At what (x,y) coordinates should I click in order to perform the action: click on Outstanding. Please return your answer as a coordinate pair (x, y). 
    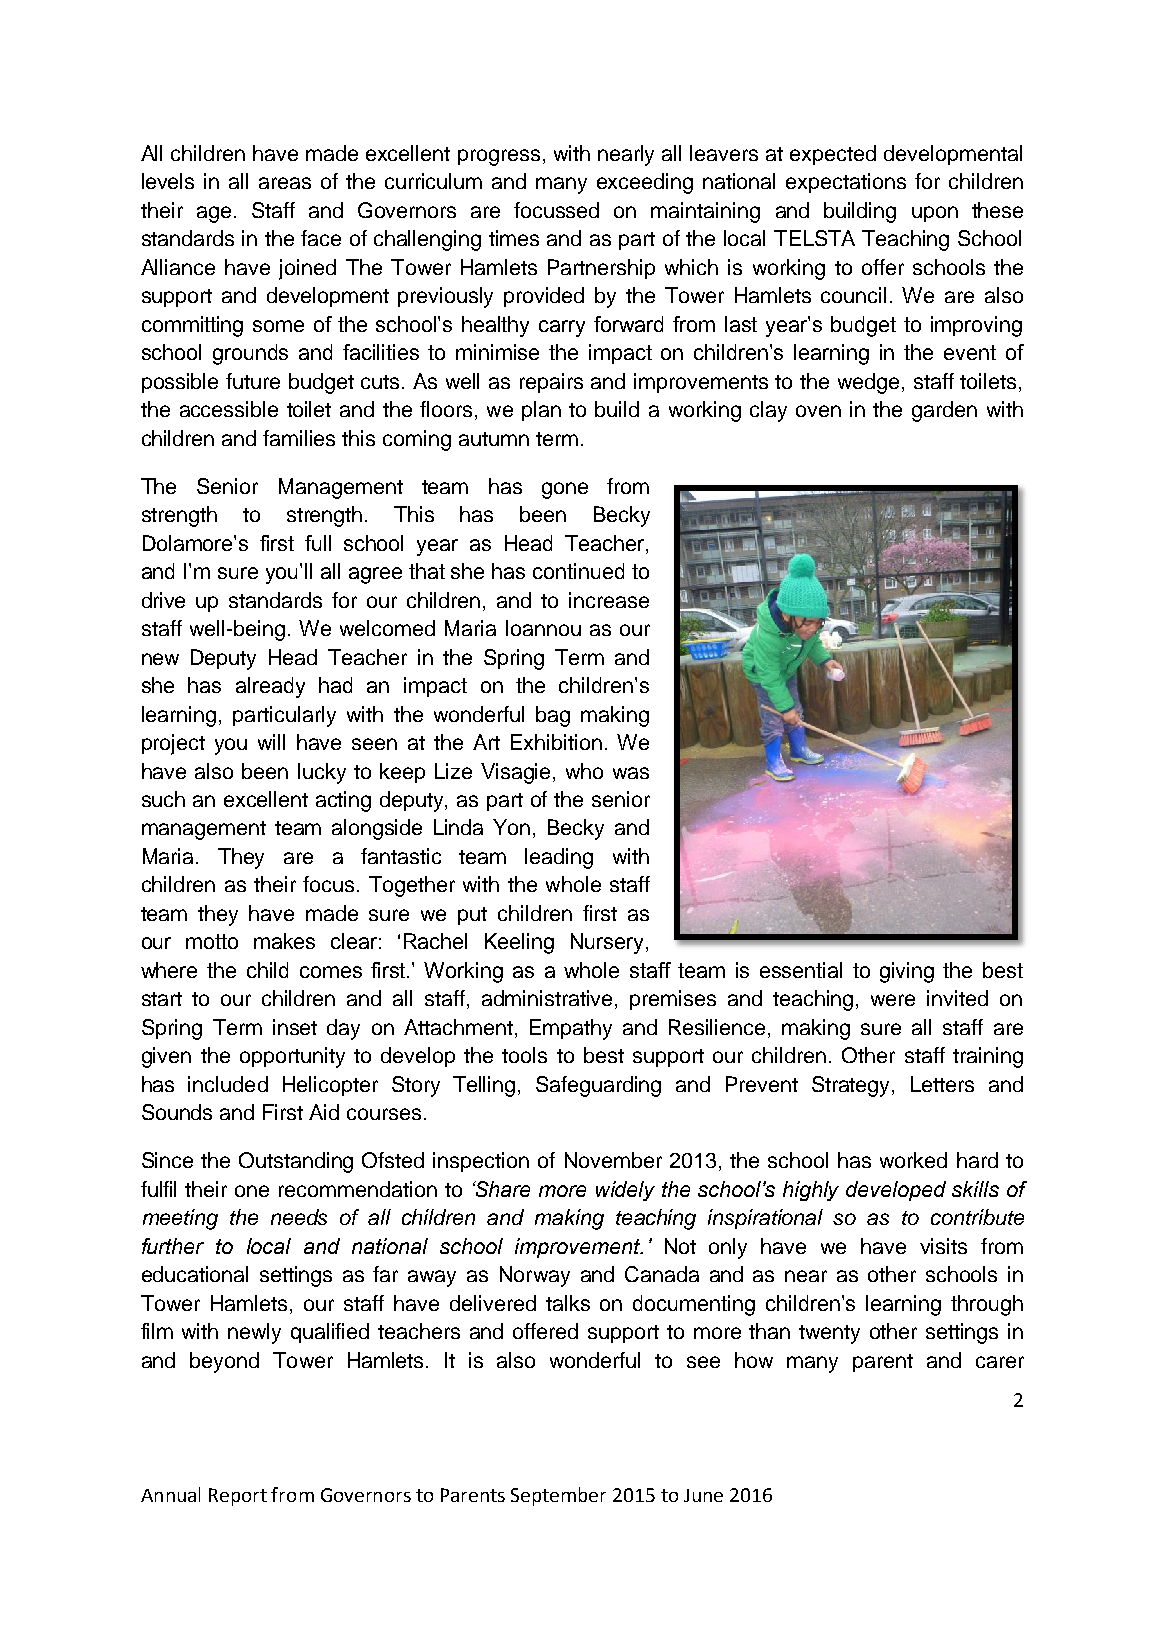
    Looking at the image, I should click on (296, 1162).
